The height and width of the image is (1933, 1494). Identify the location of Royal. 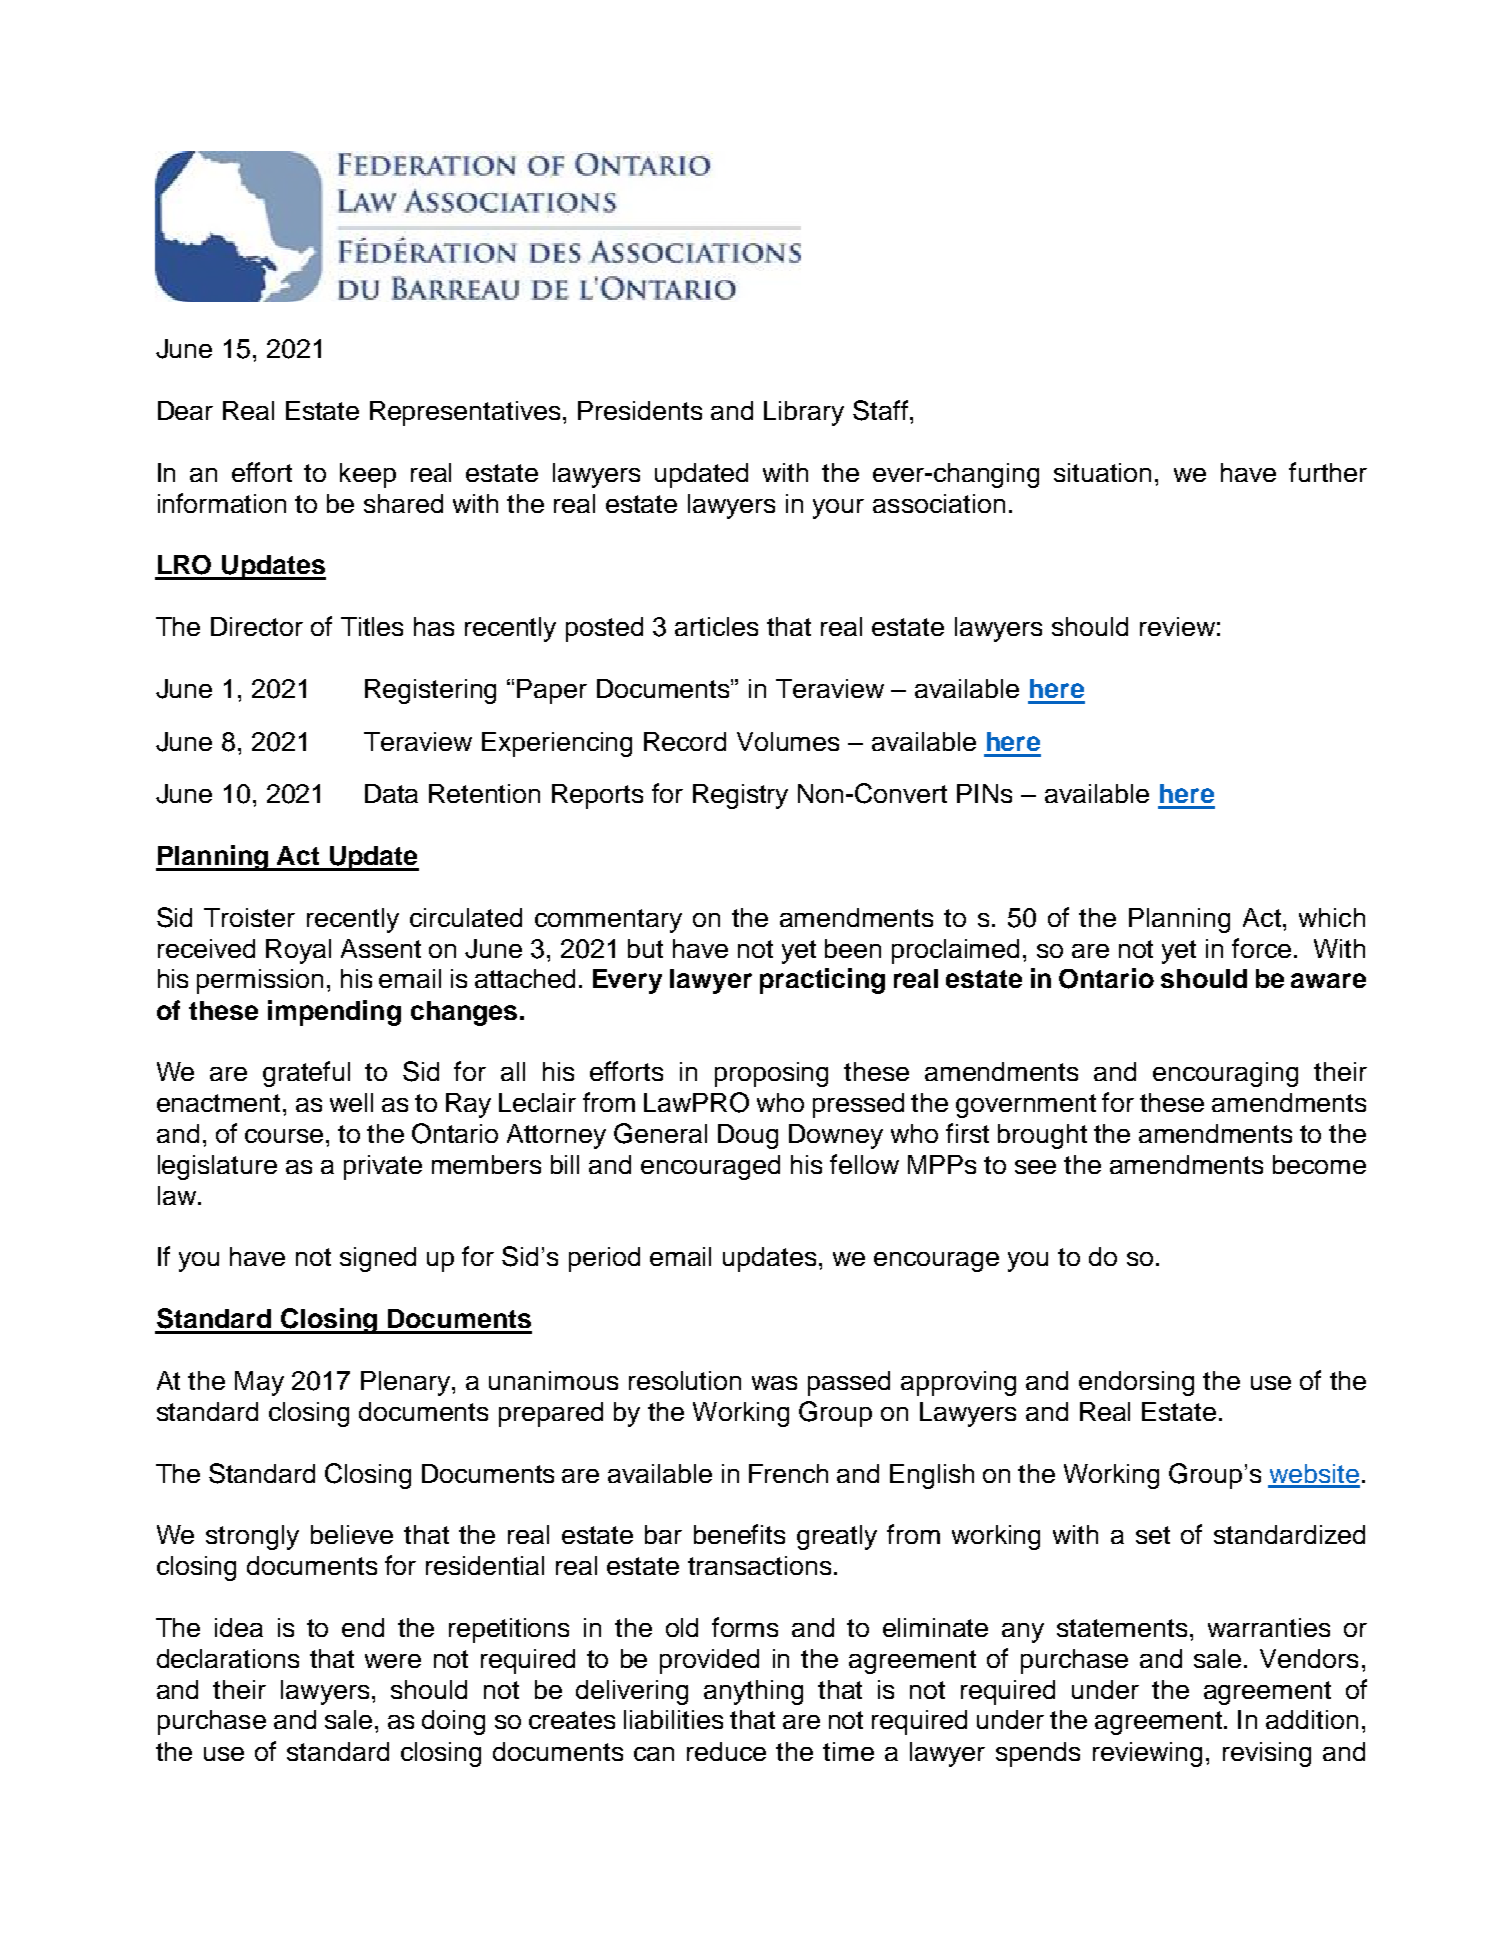
(298, 951).
